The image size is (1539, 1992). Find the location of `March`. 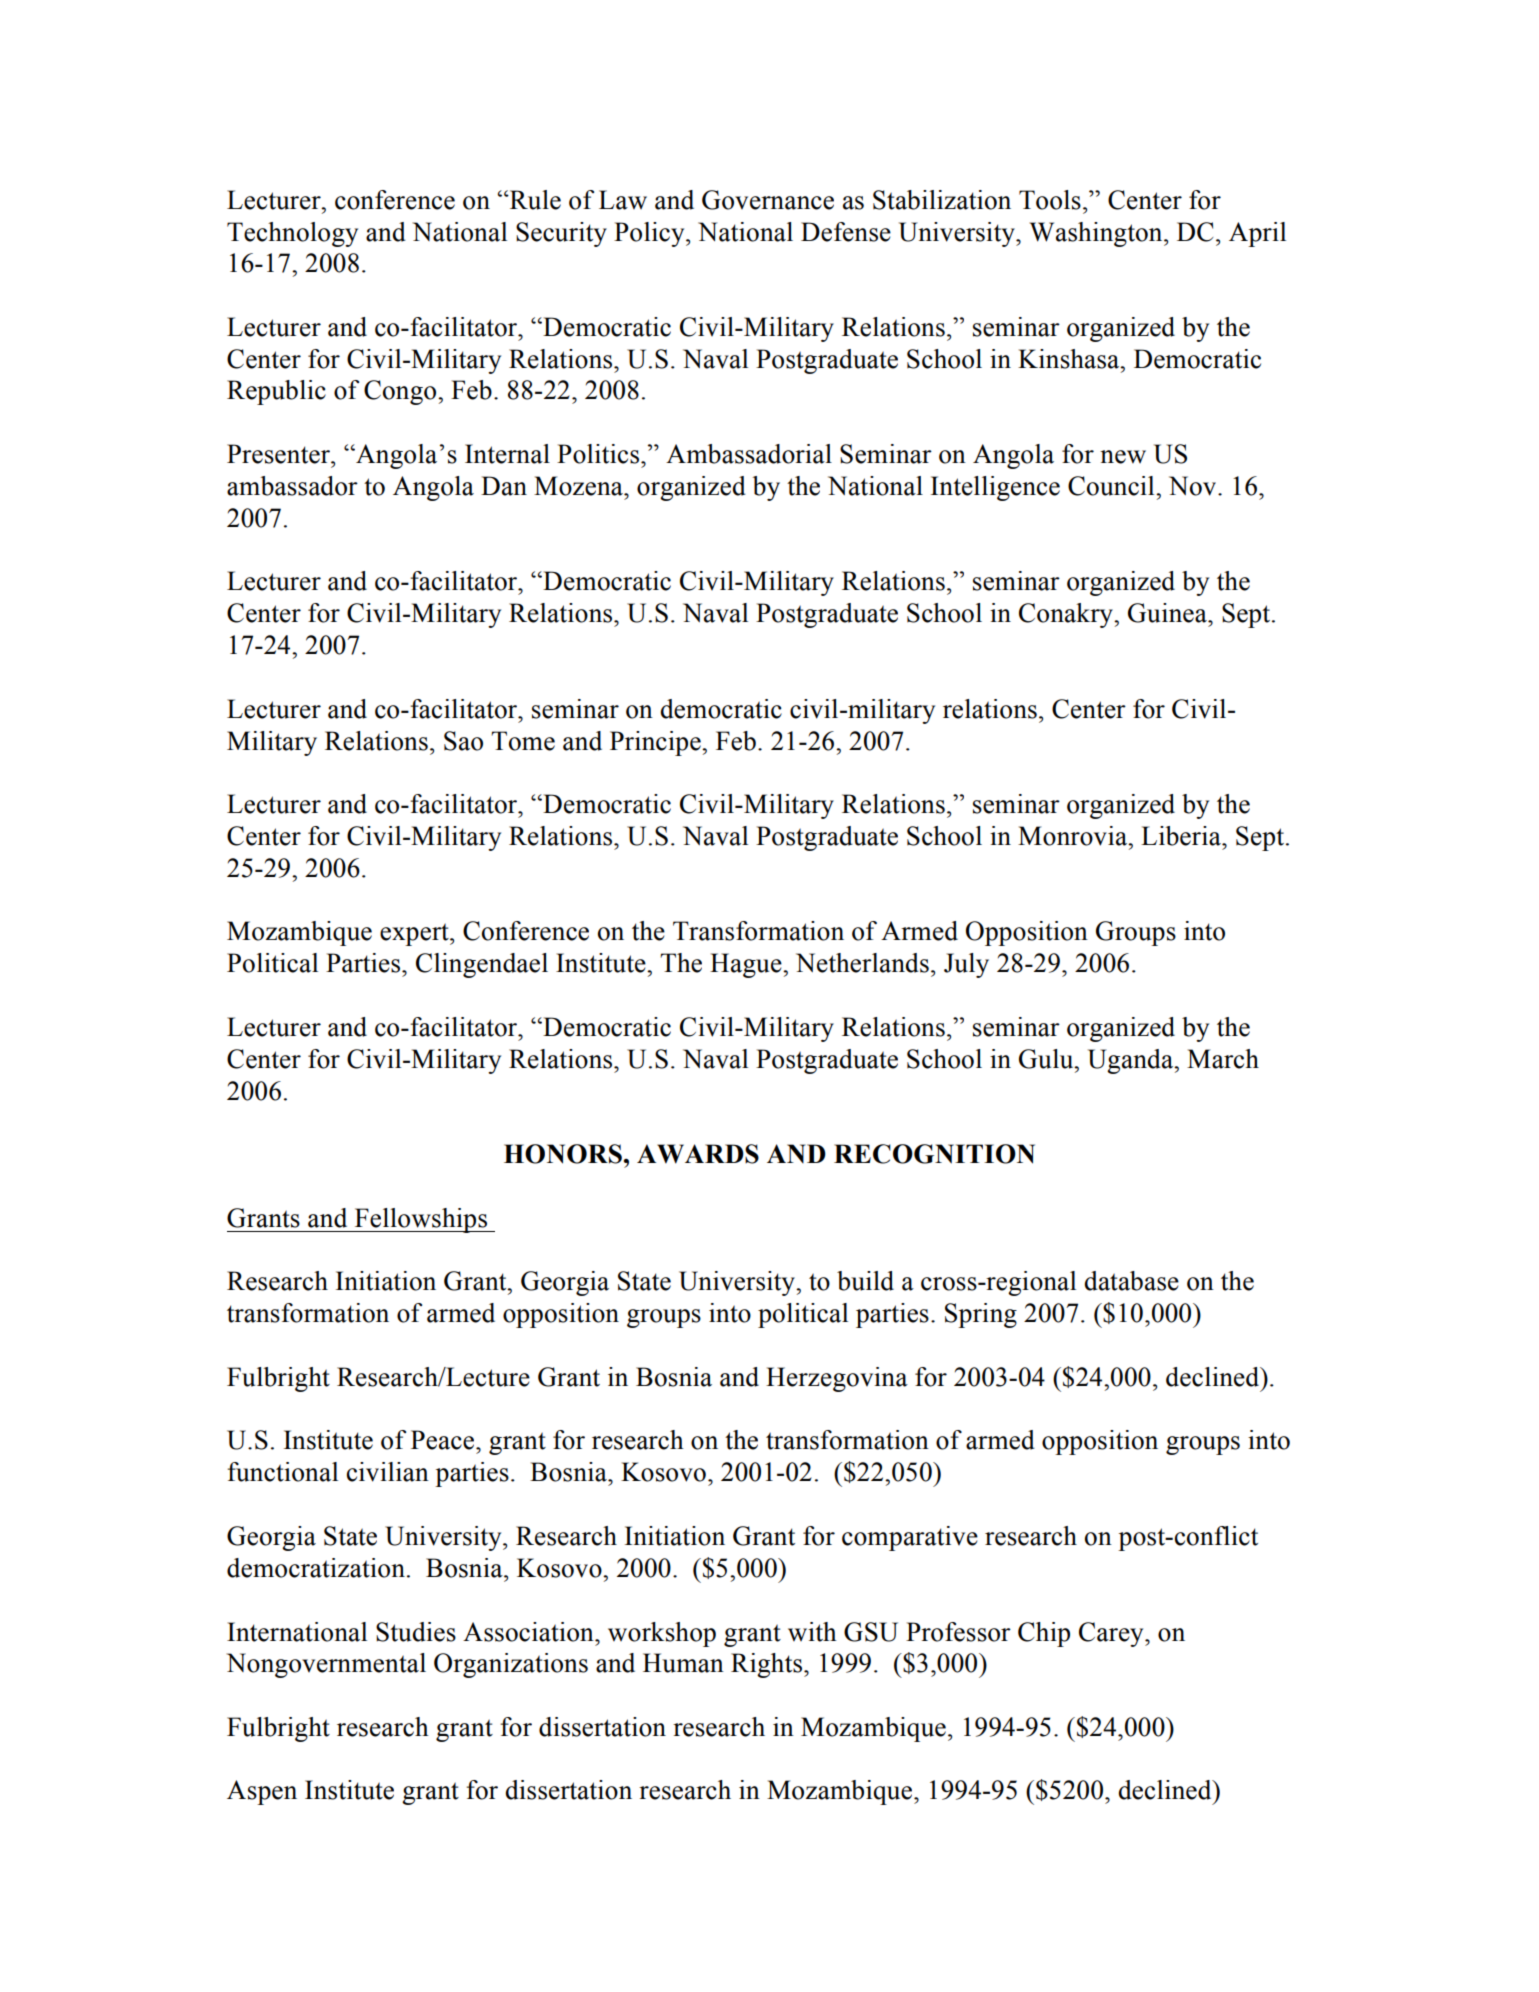

March is located at coordinates (1223, 1059).
